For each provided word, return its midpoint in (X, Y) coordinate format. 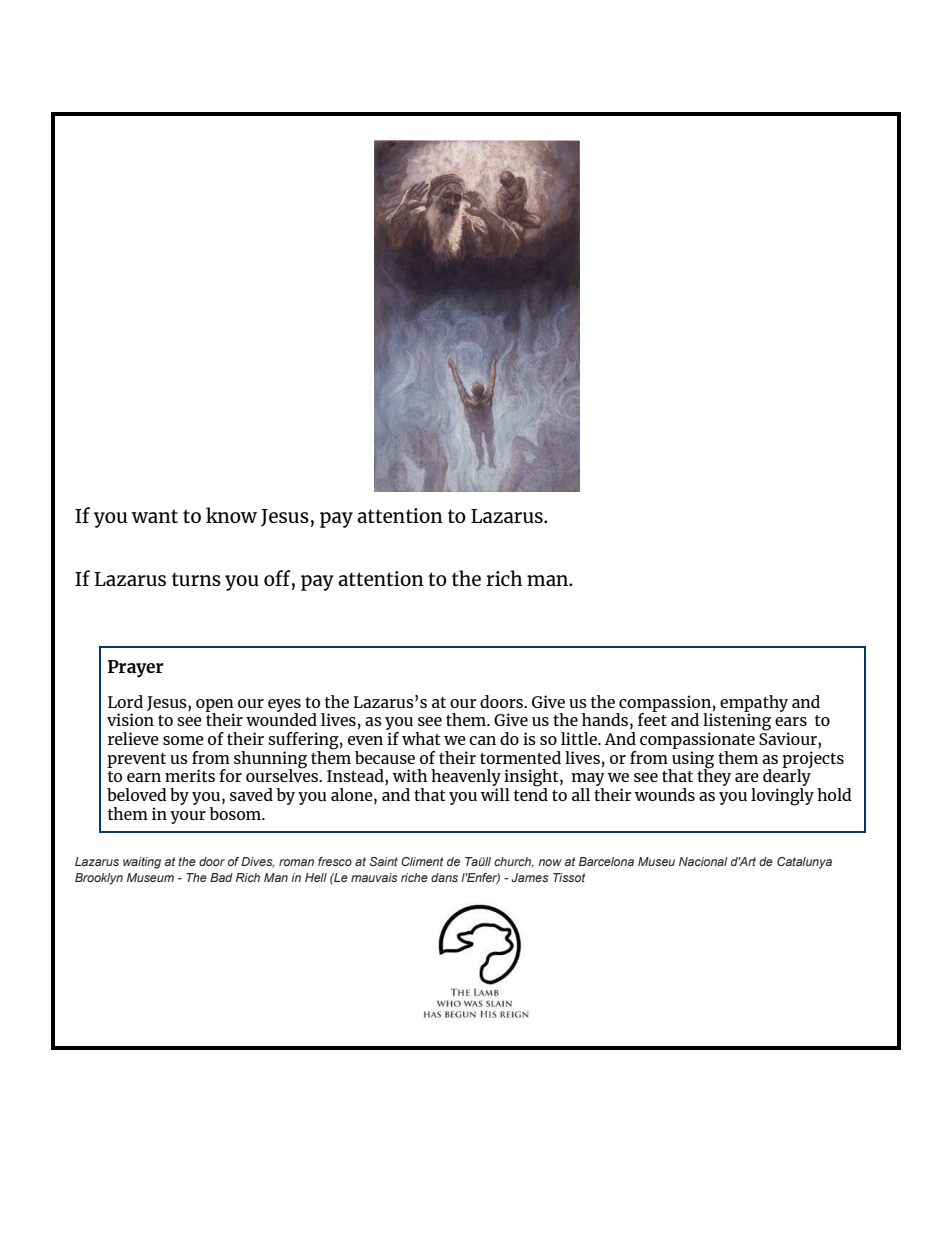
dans (444, 877)
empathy (754, 704)
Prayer (136, 669)
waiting (142, 863)
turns (196, 579)
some (183, 740)
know (231, 515)
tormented (520, 757)
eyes (284, 706)
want (155, 516)
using (692, 760)
